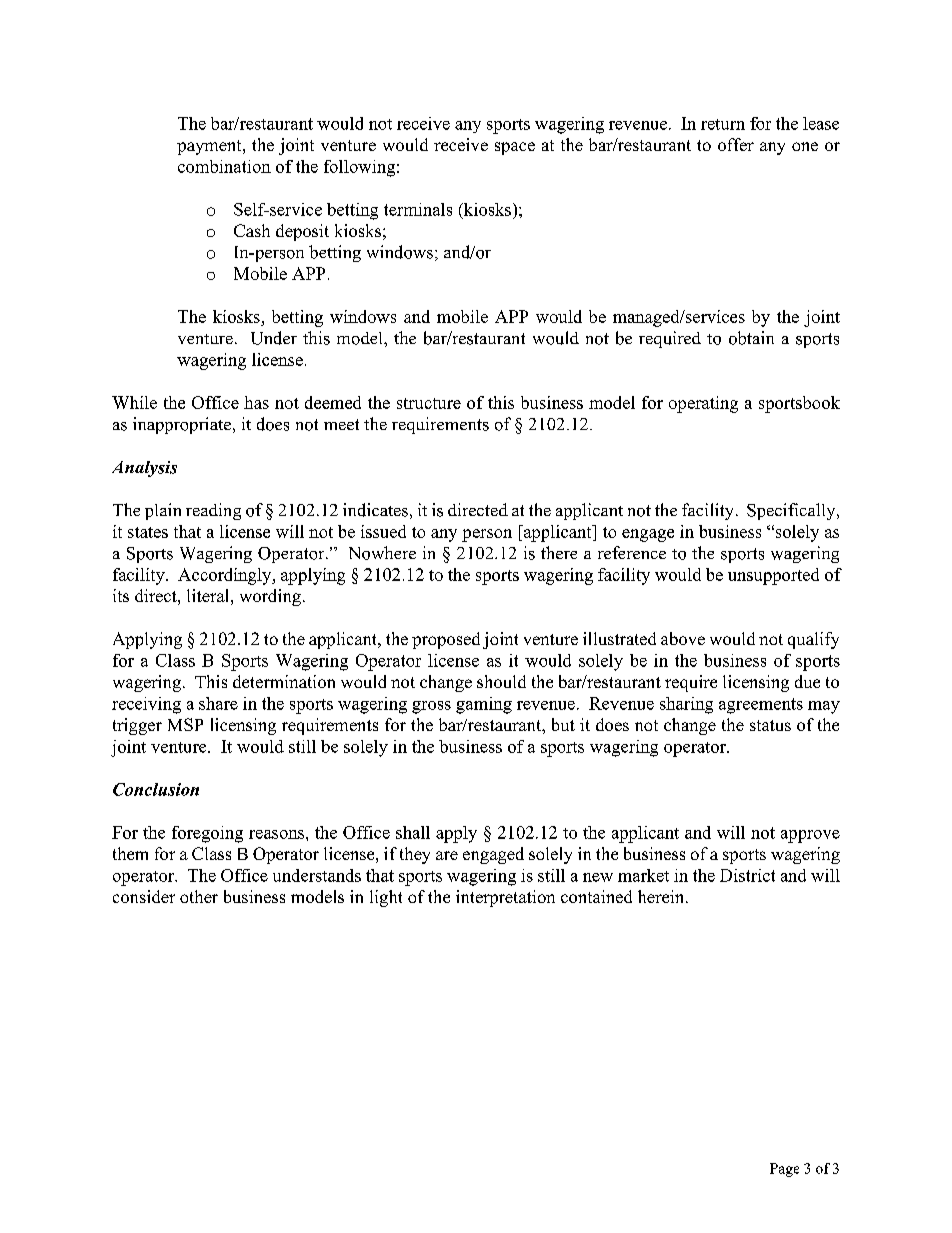 This screenshot has height=1233, width=952. What do you see at coordinates (484, 705) in the screenshot?
I see `gaming` at bounding box center [484, 705].
